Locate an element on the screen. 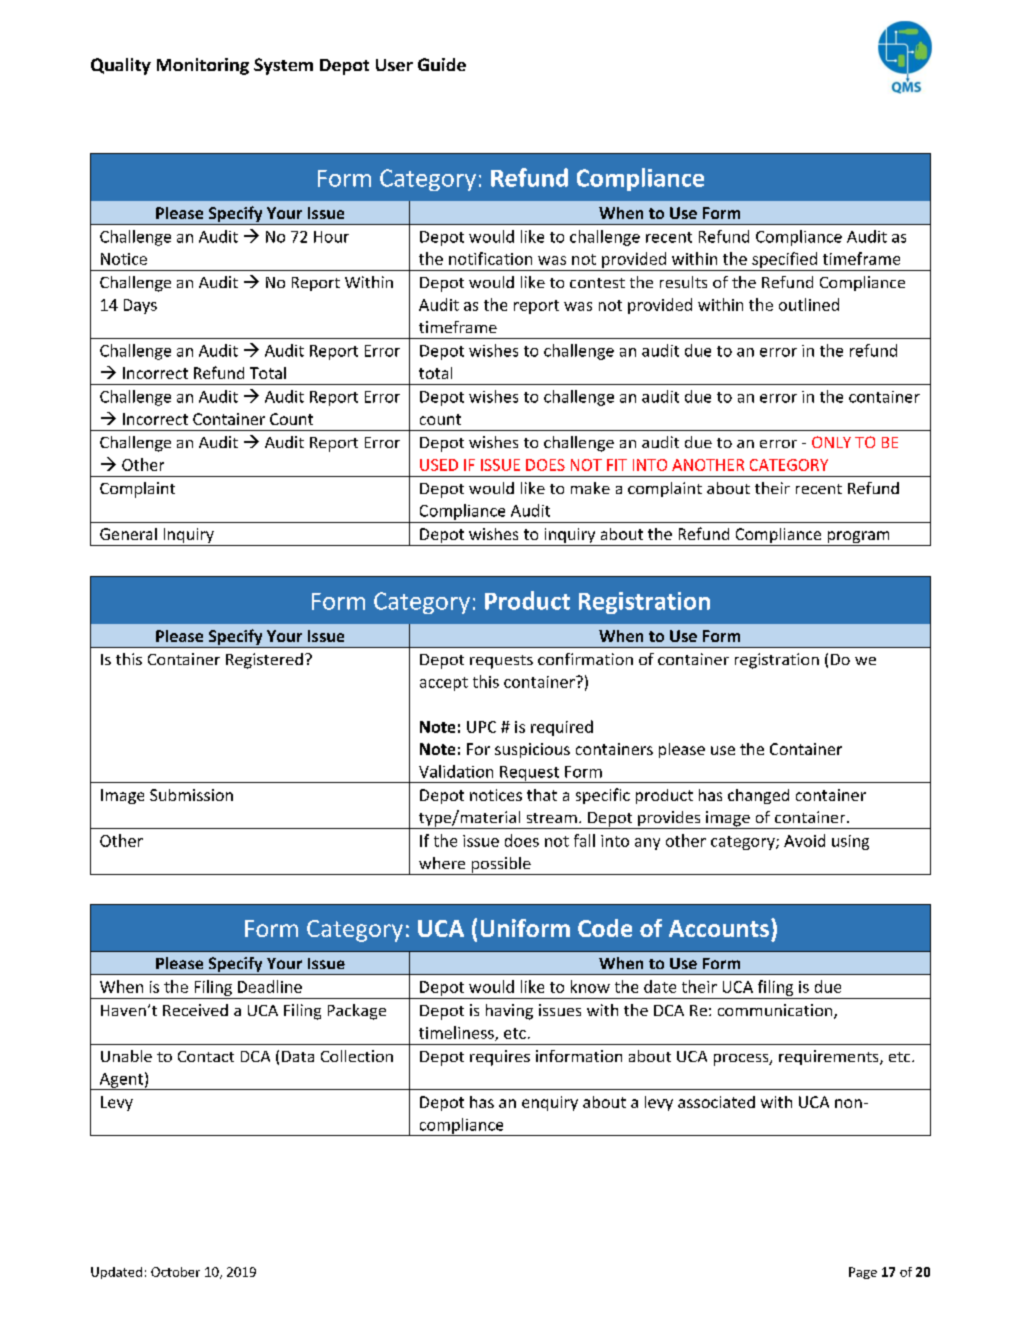 This screenshot has height=1323, width=1022. changed is located at coordinates (758, 796).
